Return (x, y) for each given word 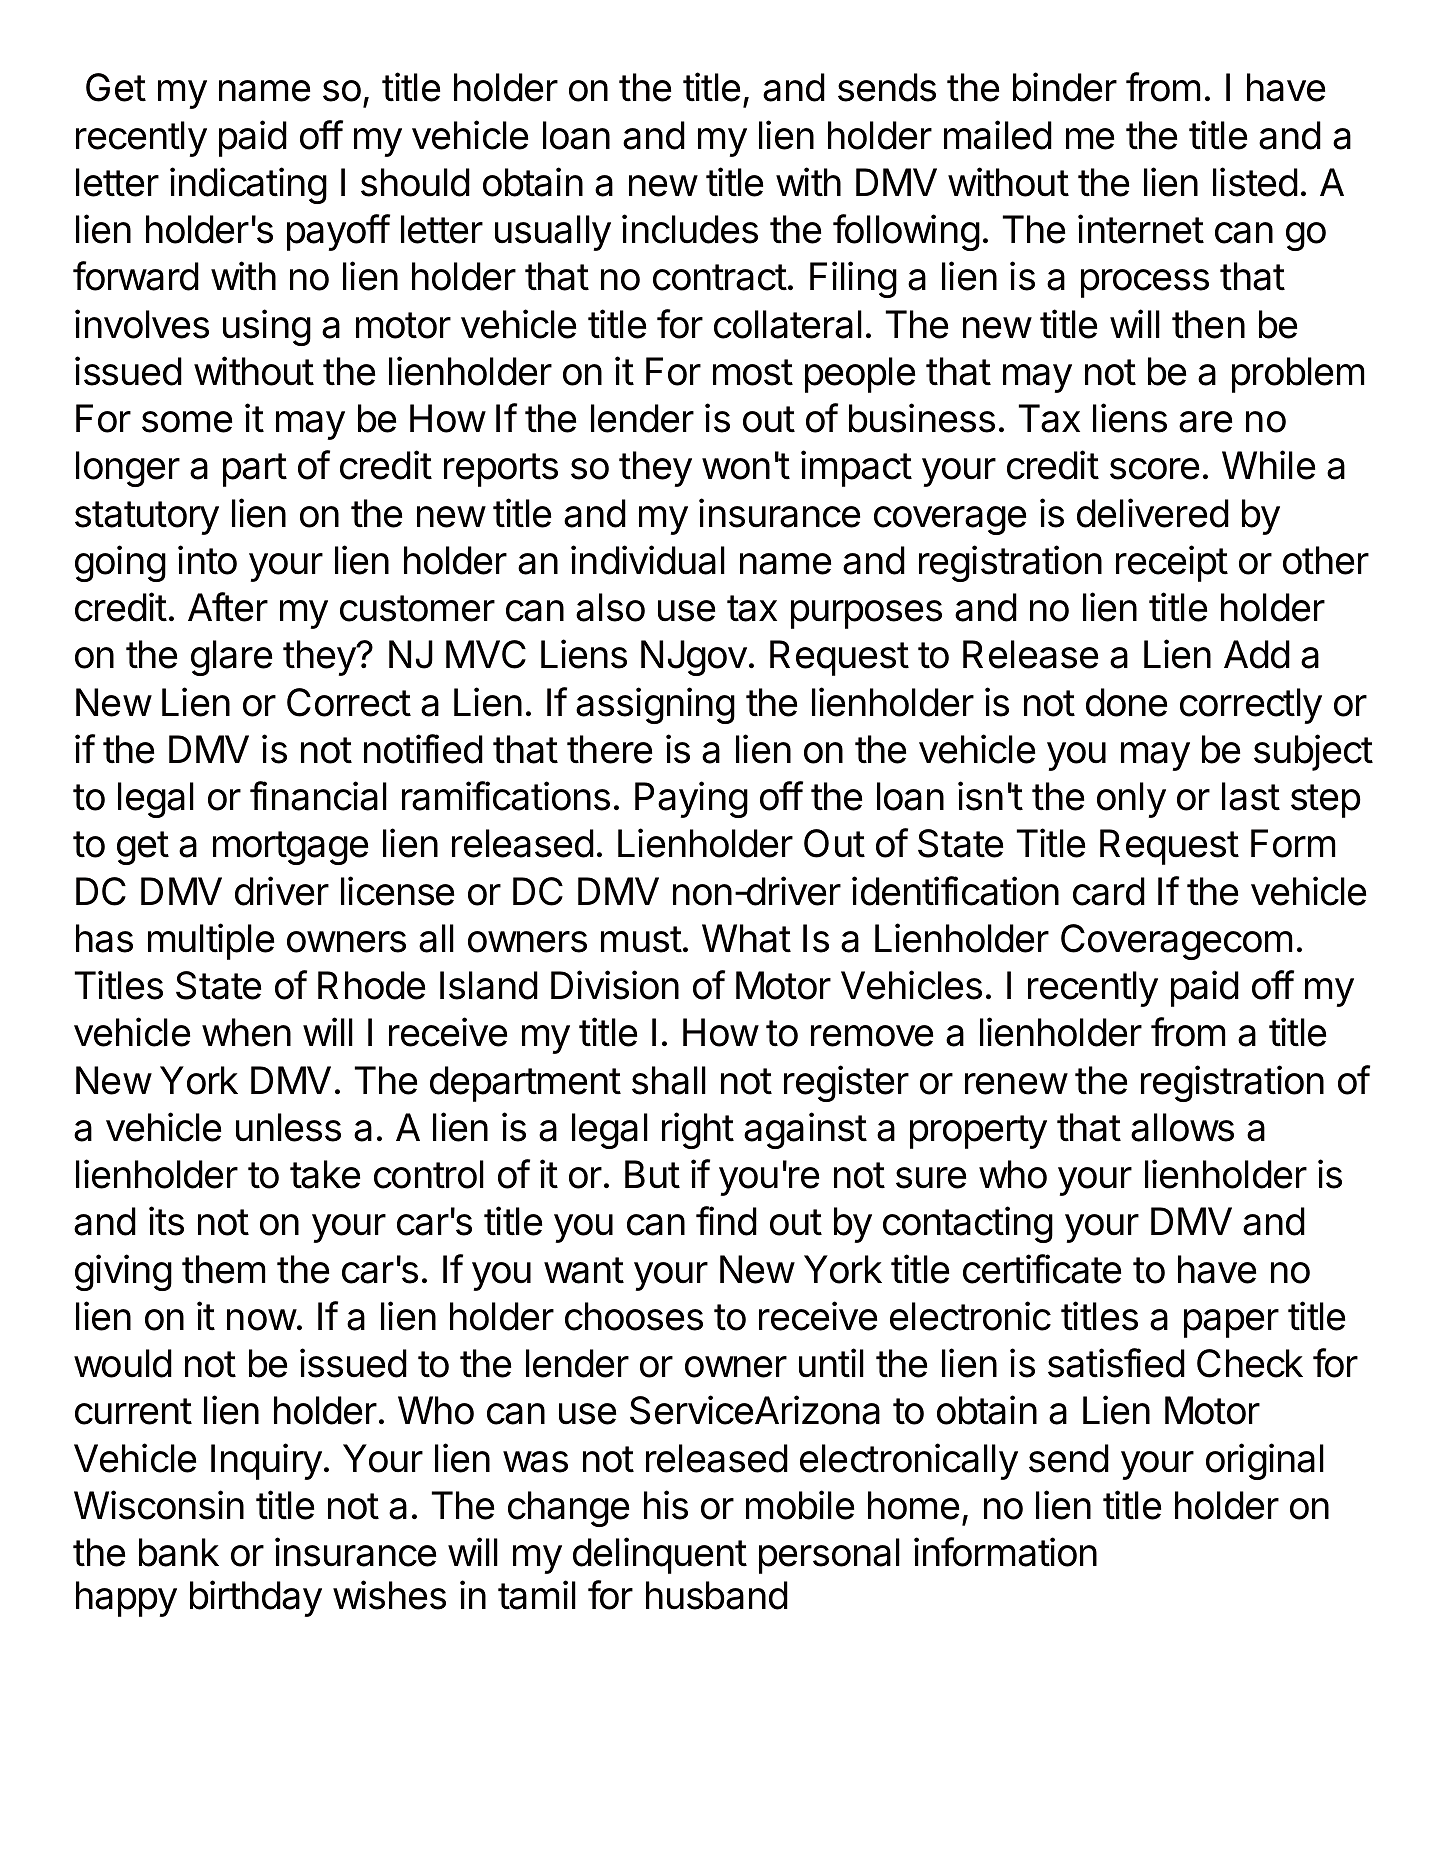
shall (669, 1080)
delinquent (660, 1555)
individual (648, 560)
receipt (1172, 563)
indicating (248, 185)
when (246, 1032)
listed (1255, 182)
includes (690, 229)
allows (1182, 1127)
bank (179, 1552)
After (228, 607)
